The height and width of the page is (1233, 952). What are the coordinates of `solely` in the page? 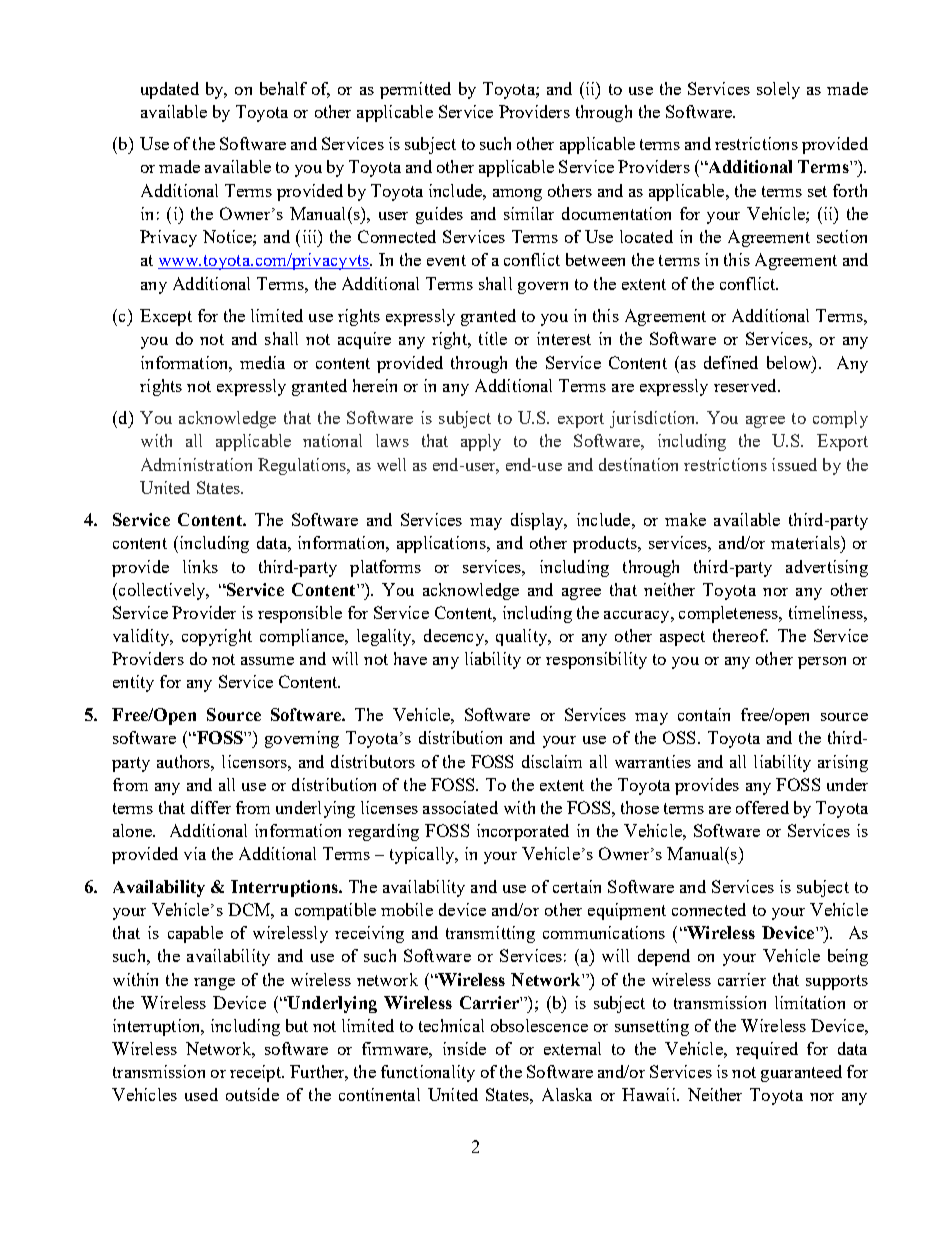 It's located at (778, 90).
